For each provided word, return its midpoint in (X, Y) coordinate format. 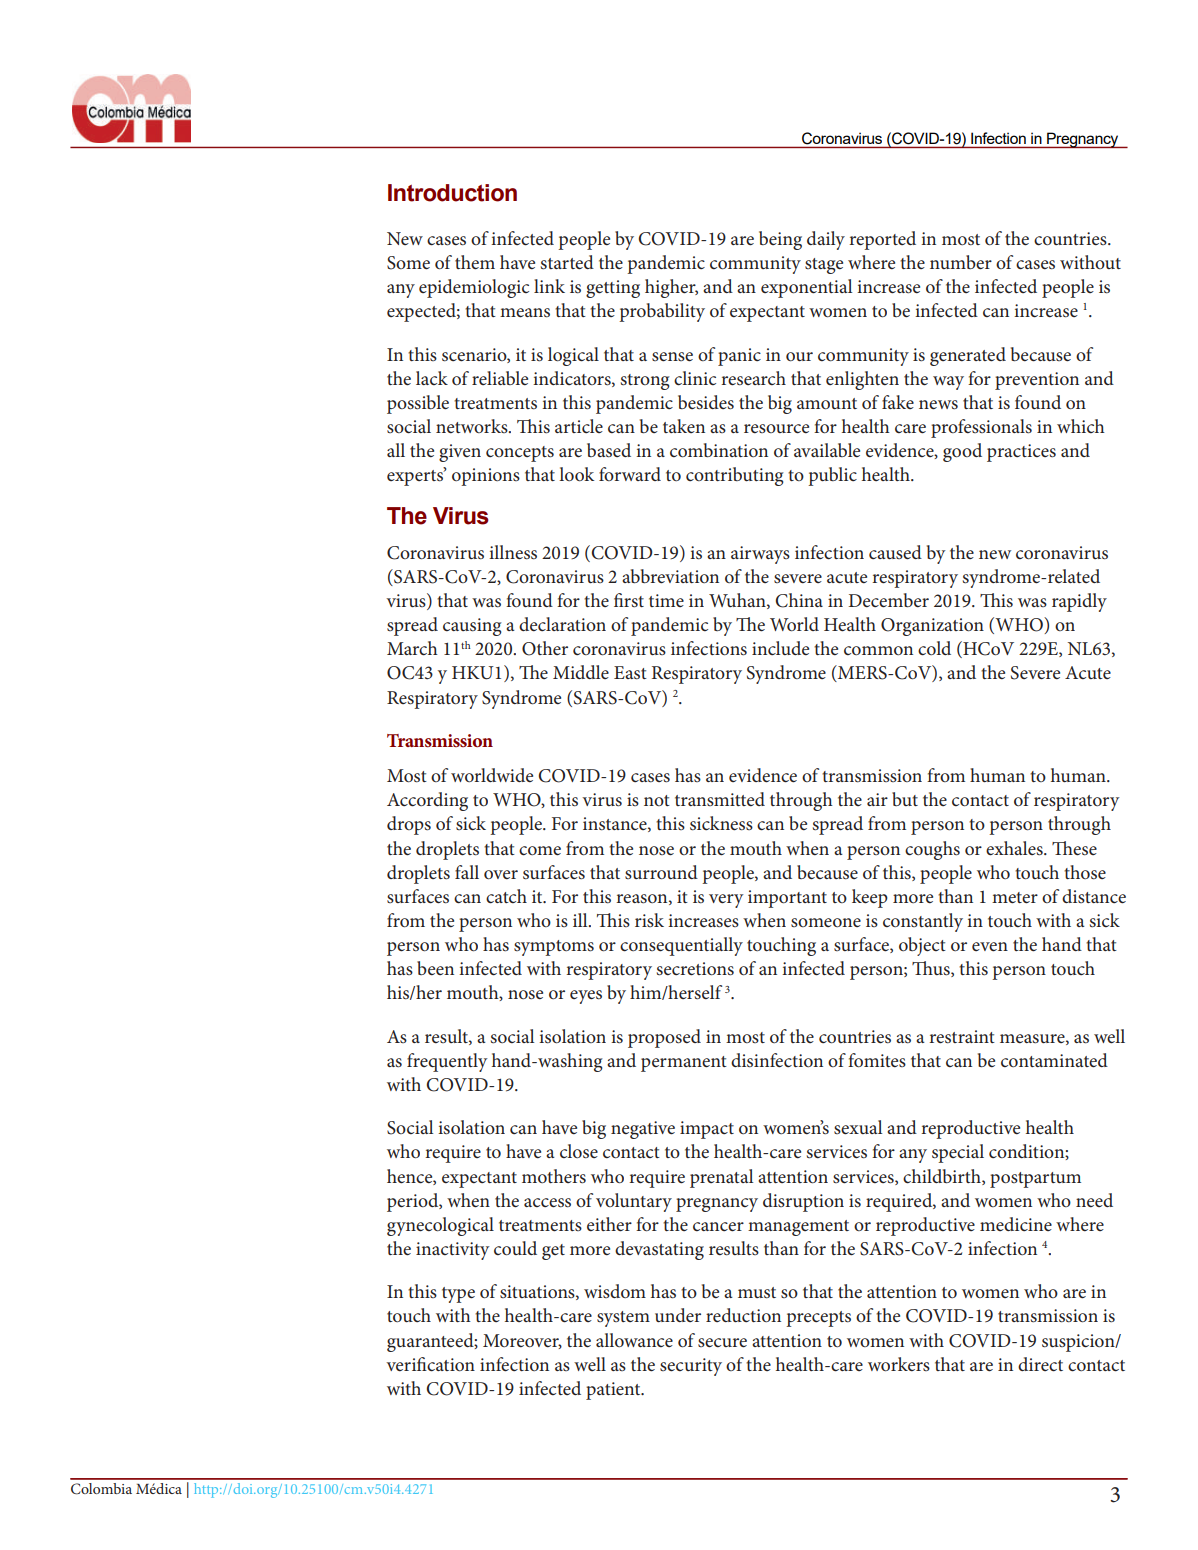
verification (430, 1364)
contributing (735, 476)
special (958, 1153)
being (780, 240)
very (726, 901)
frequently (447, 1062)
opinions (486, 477)
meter (1015, 898)
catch (506, 896)
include (780, 648)
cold (934, 648)
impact (707, 1130)
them (475, 262)
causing (472, 627)
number (961, 262)
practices (1021, 453)
